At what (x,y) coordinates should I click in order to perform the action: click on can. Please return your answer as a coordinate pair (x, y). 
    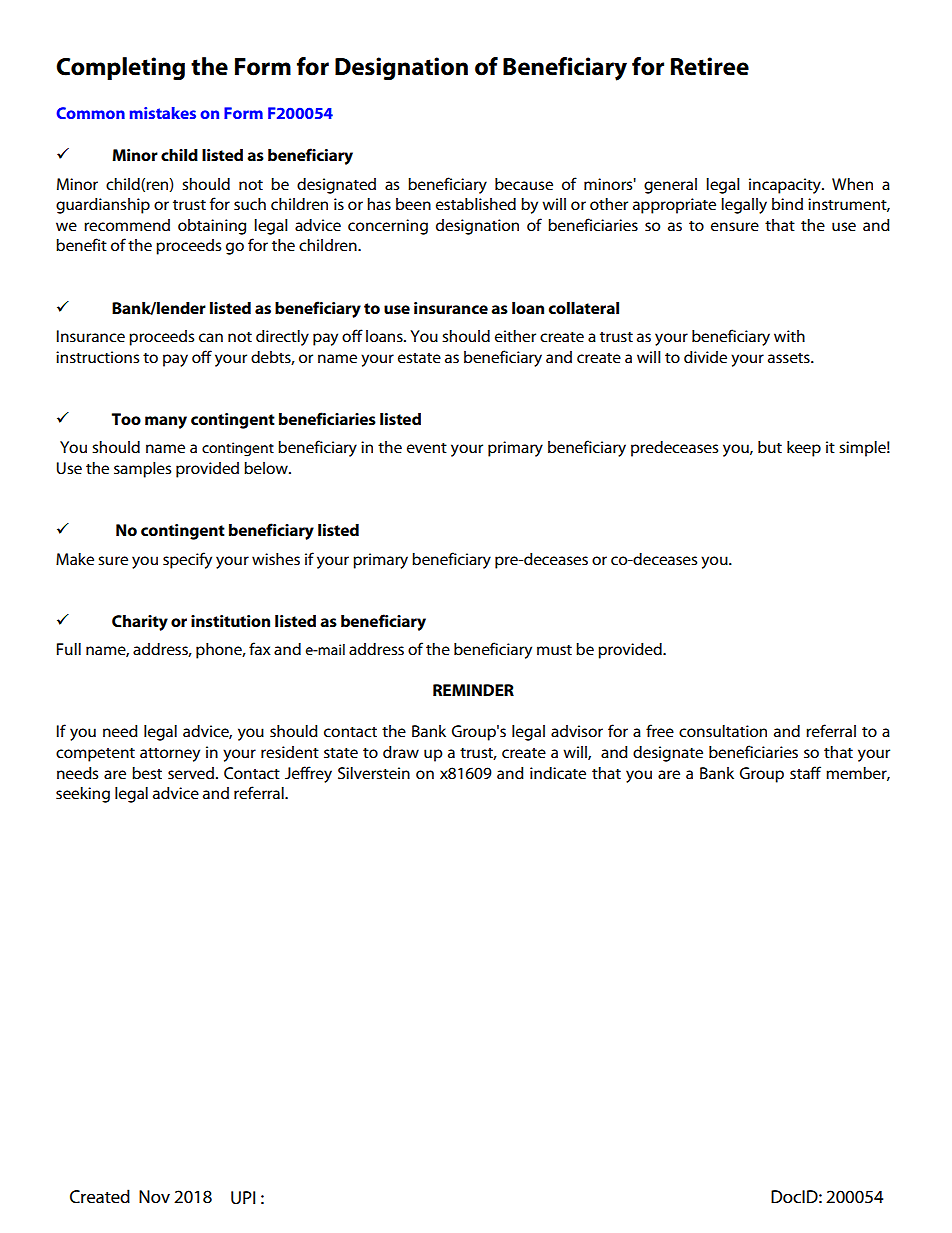
    Looking at the image, I should click on (211, 337).
